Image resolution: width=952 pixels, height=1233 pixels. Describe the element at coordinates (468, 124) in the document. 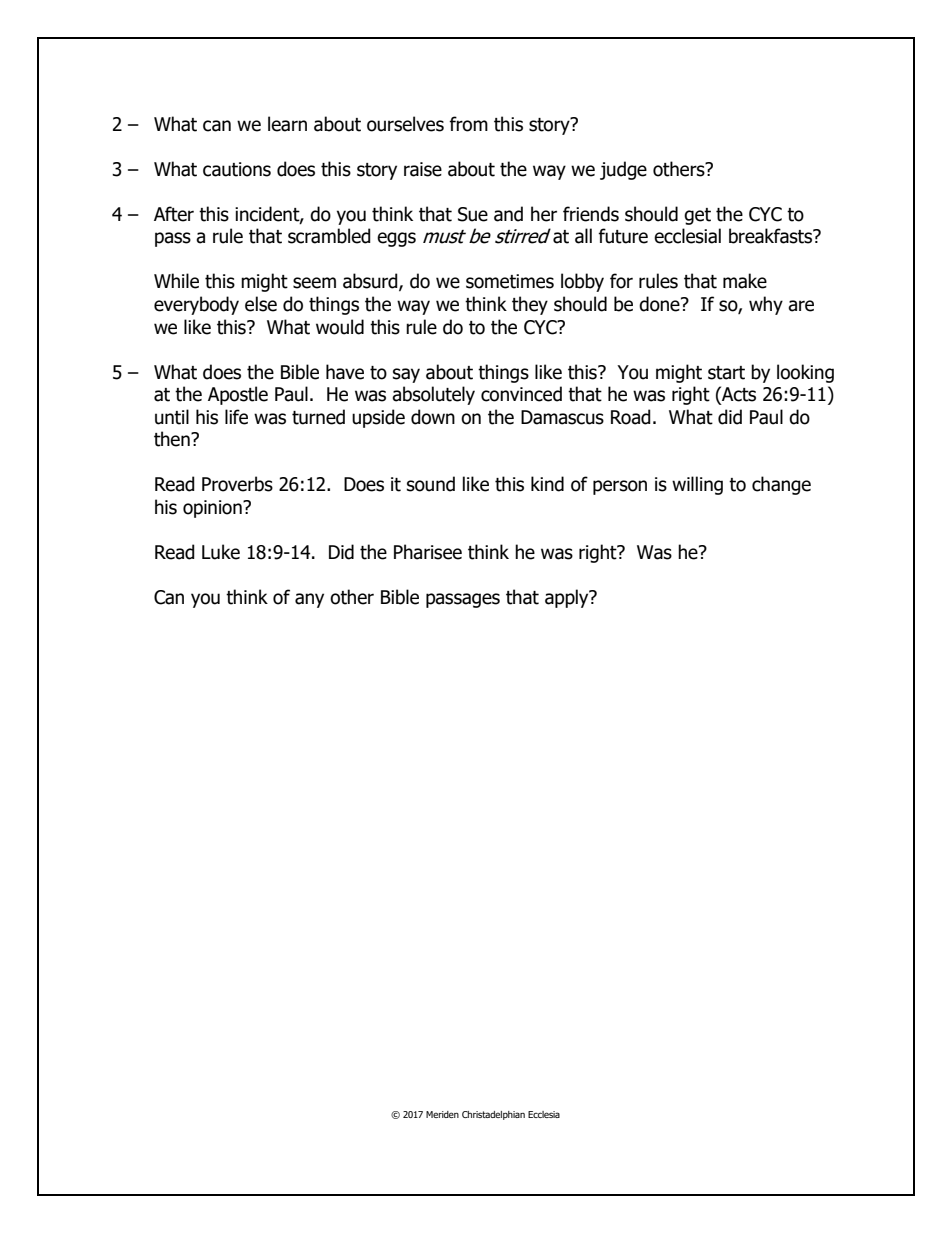

I see `from` at that location.
